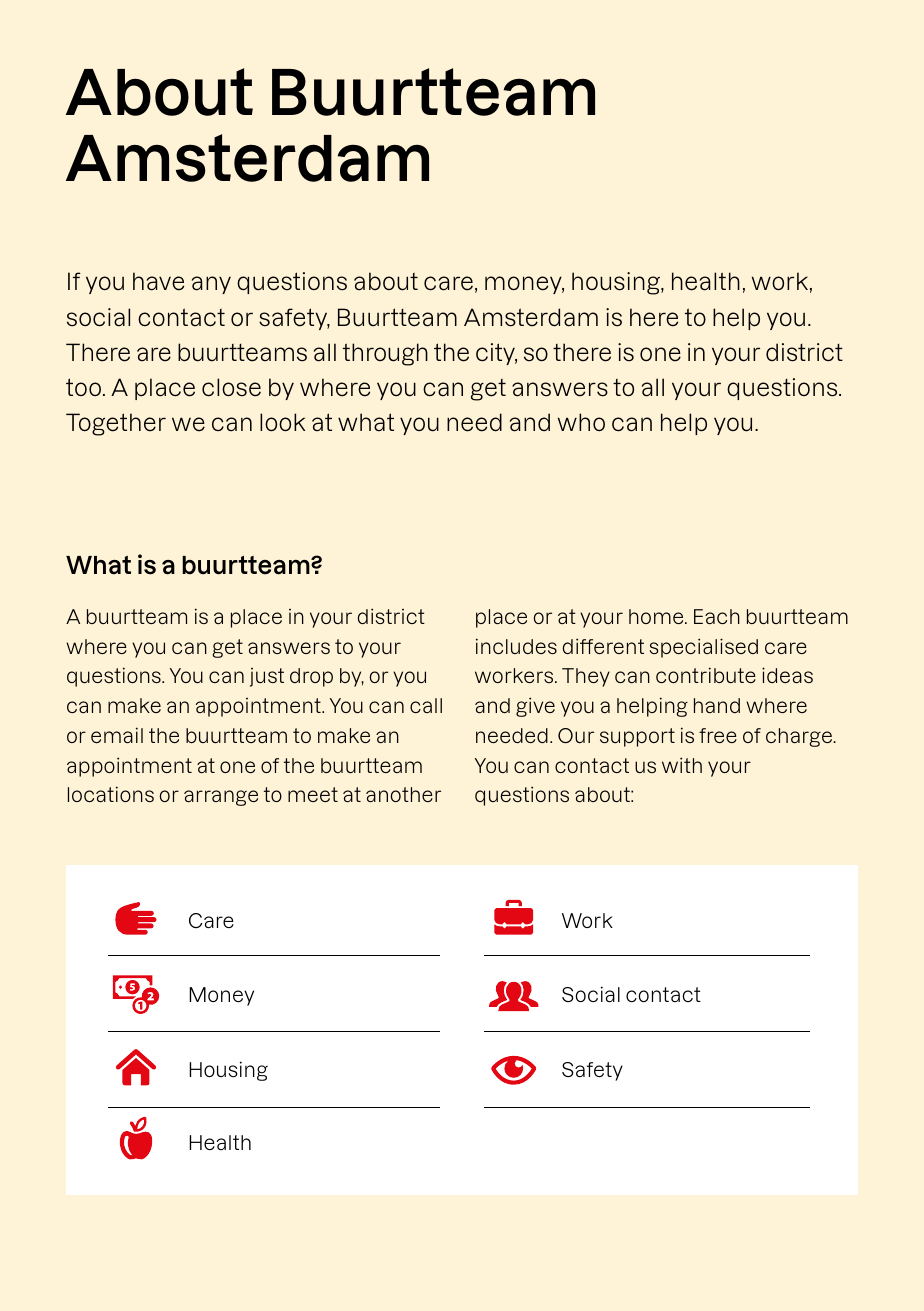 This page has height=1311, width=924. What do you see at coordinates (581, 422) in the page?
I see `who` at bounding box center [581, 422].
